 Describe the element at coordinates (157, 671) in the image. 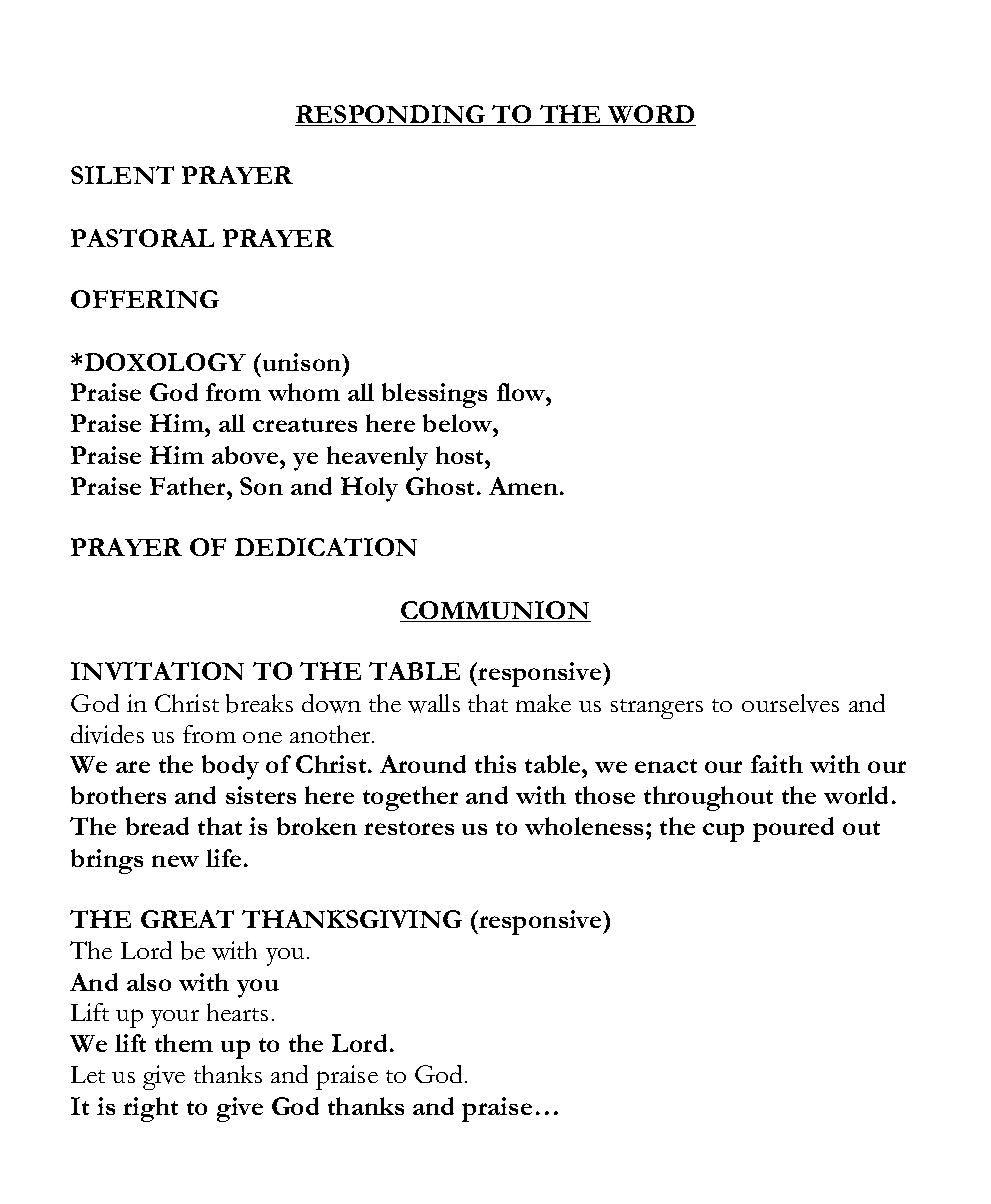

I see `INVITATION` at that location.
